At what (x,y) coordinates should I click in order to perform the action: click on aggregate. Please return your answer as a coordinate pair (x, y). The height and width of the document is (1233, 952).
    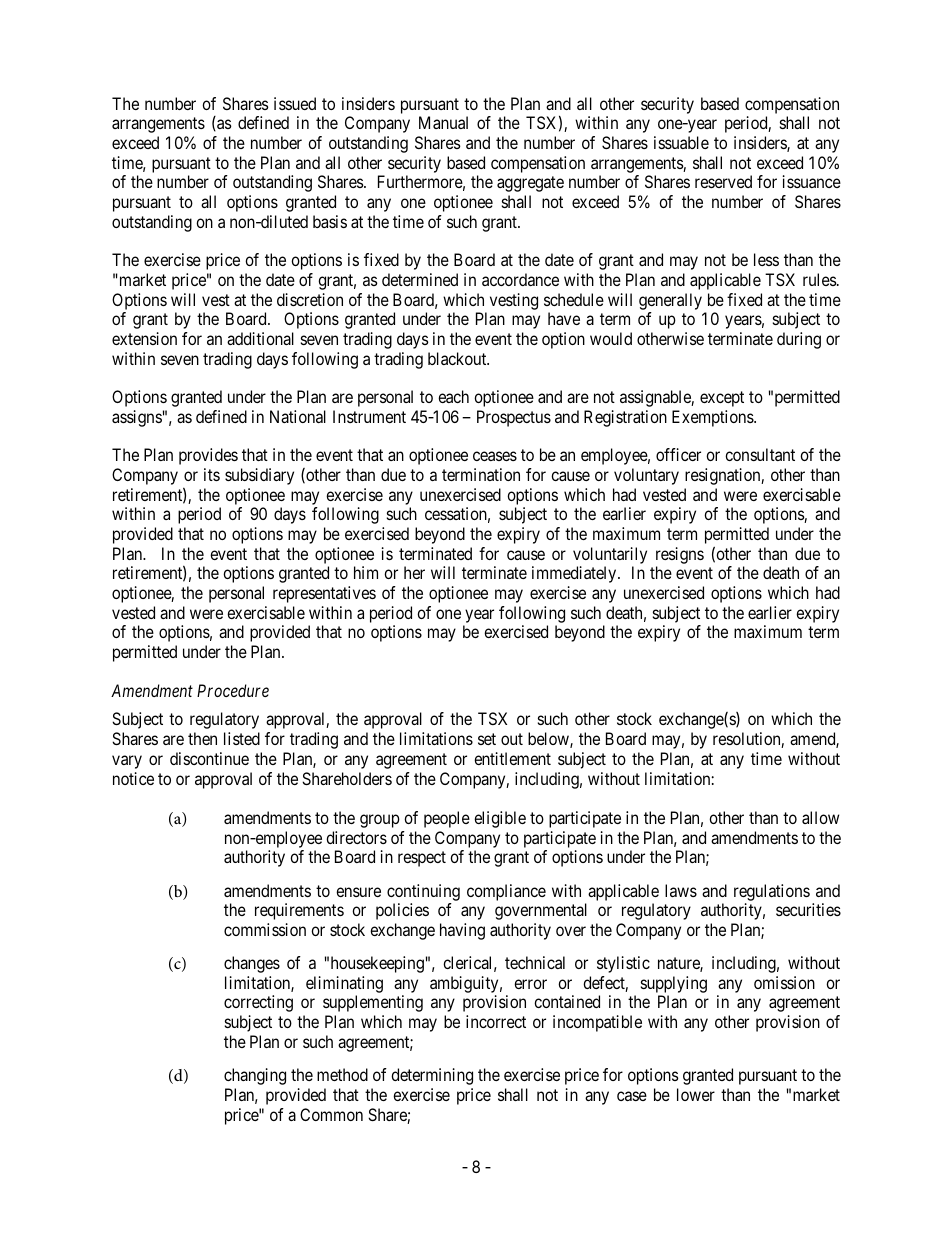
    Looking at the image, I should click on (530, 184).
